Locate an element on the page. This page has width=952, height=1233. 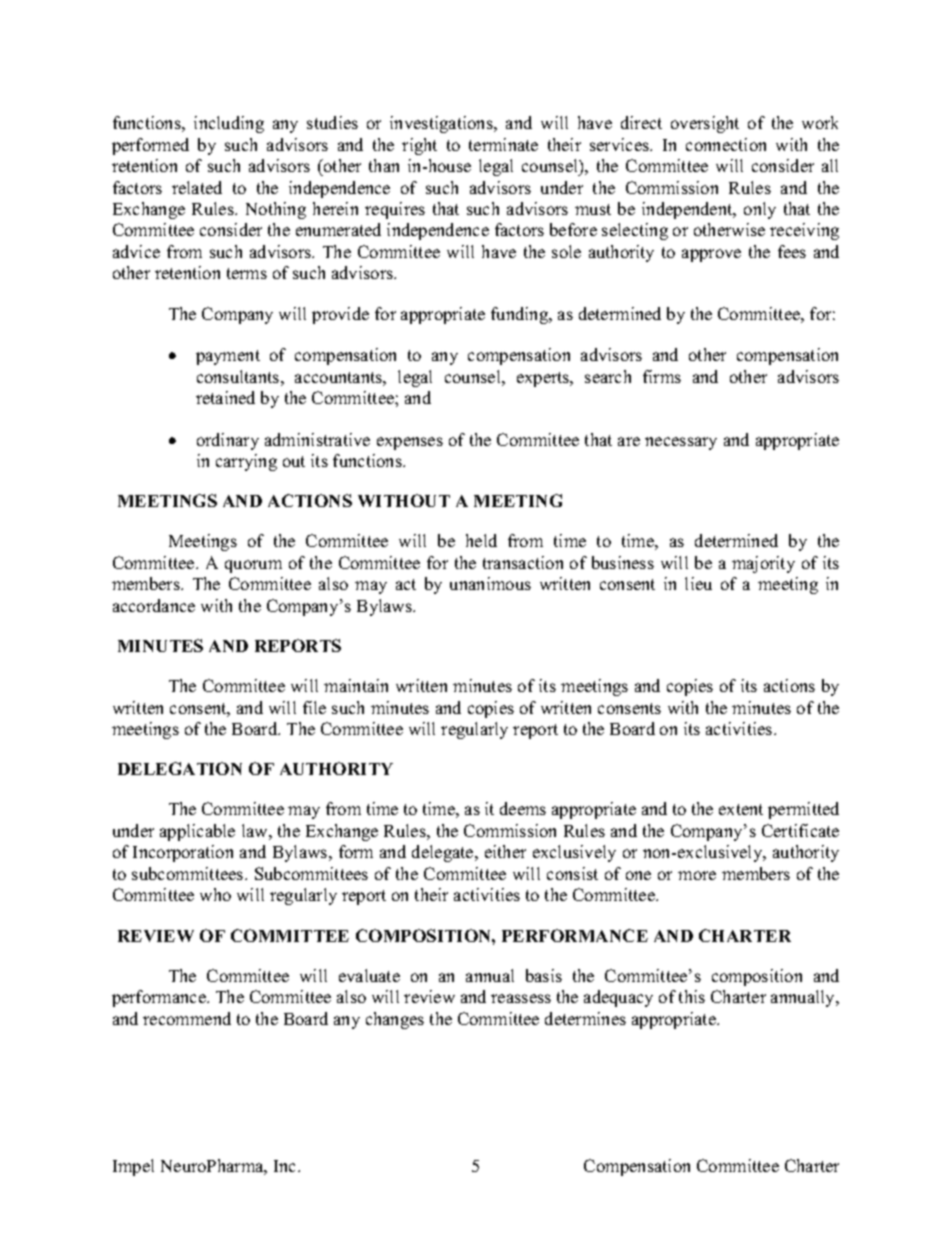
majority is located at coordinates (763, 564).
